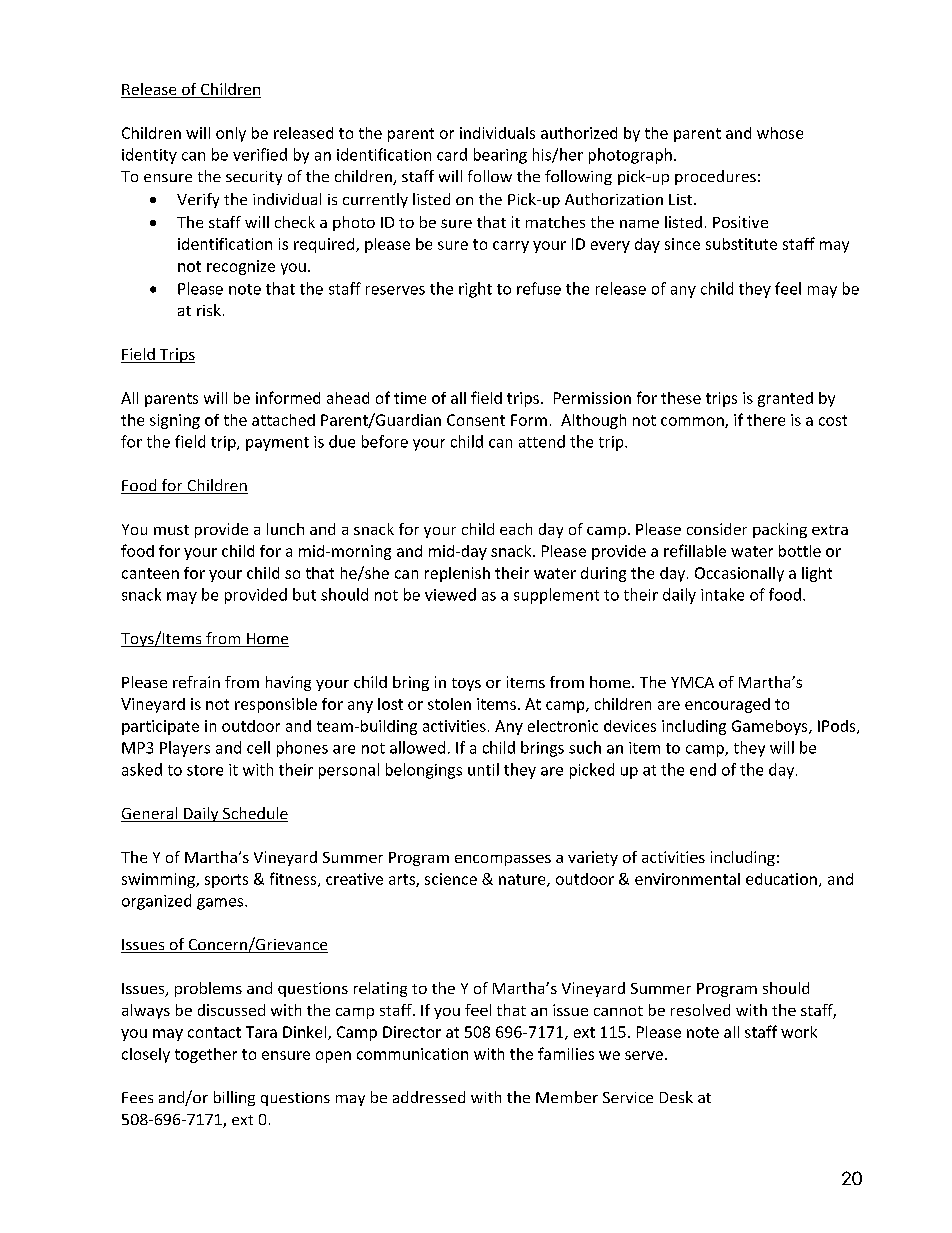 This document has width=952, height=1233. What do you see at coordinates (254, 178) in the document?
I see `security` at bounding box center [254, 178].
